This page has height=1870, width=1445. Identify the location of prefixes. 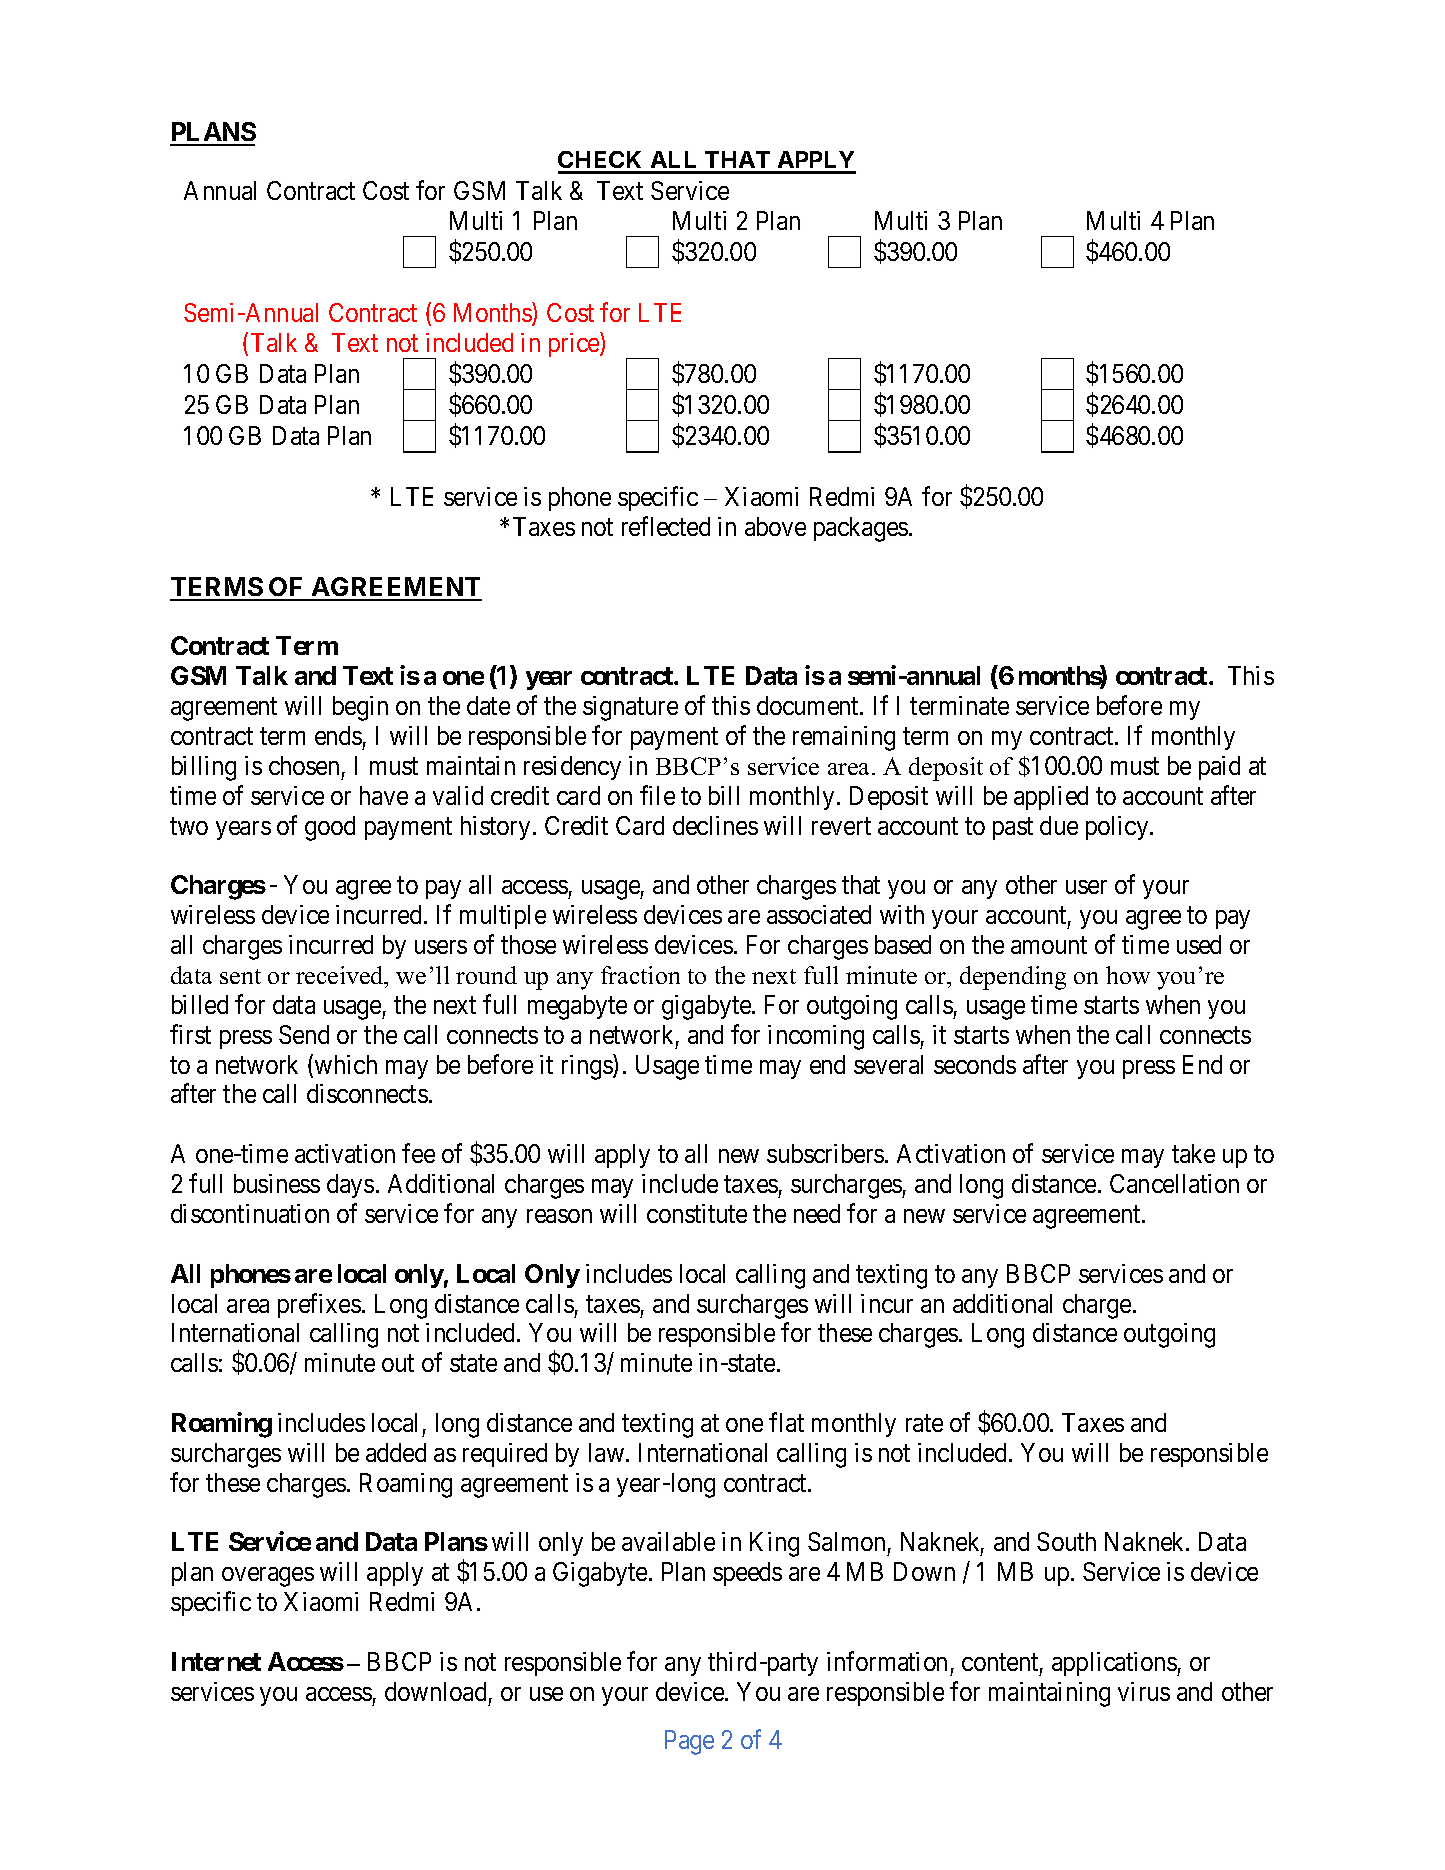
(319, 1305).
